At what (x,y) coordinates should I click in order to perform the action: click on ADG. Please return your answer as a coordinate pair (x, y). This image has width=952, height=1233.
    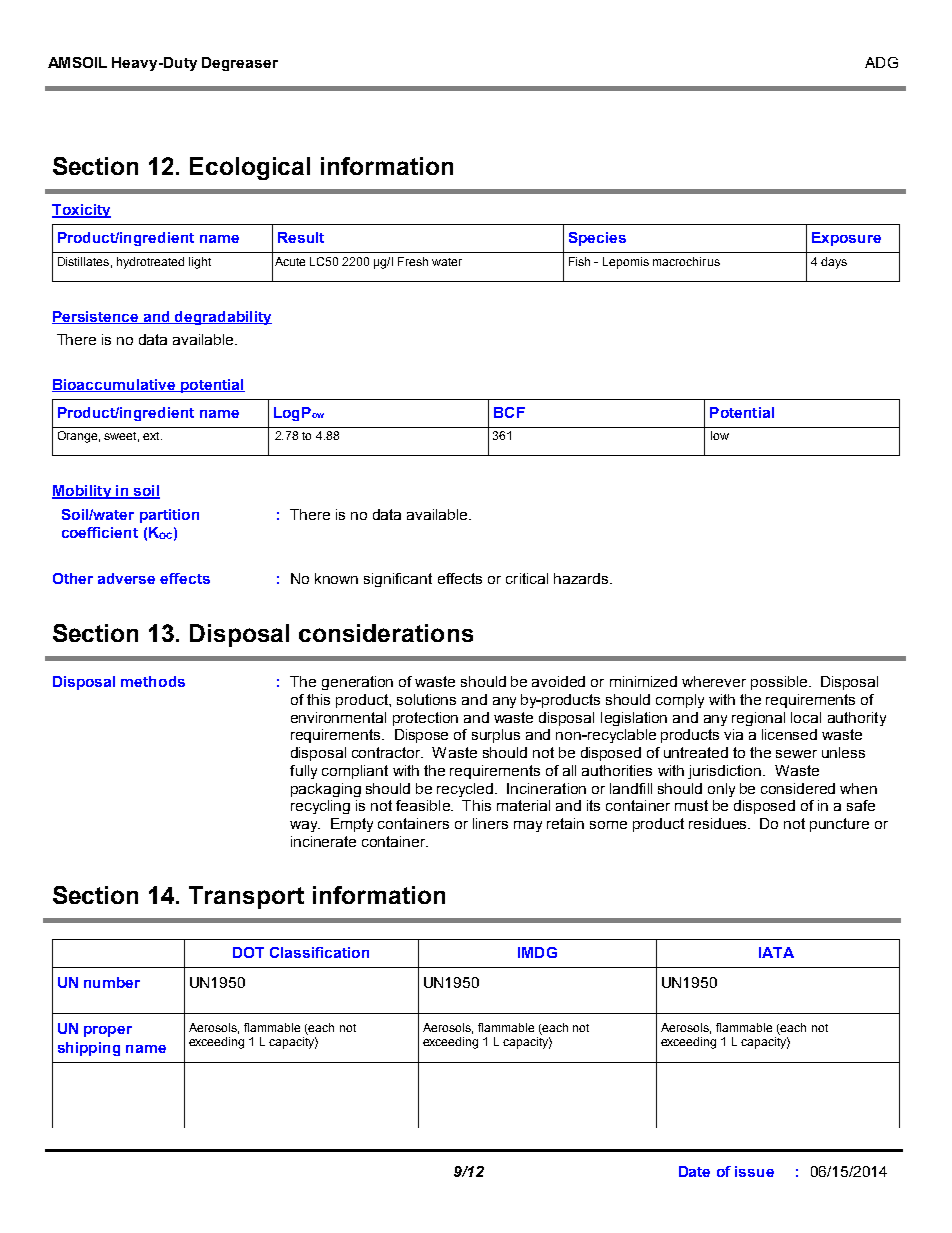
    Looking at the image, I should click on (881, 62).
